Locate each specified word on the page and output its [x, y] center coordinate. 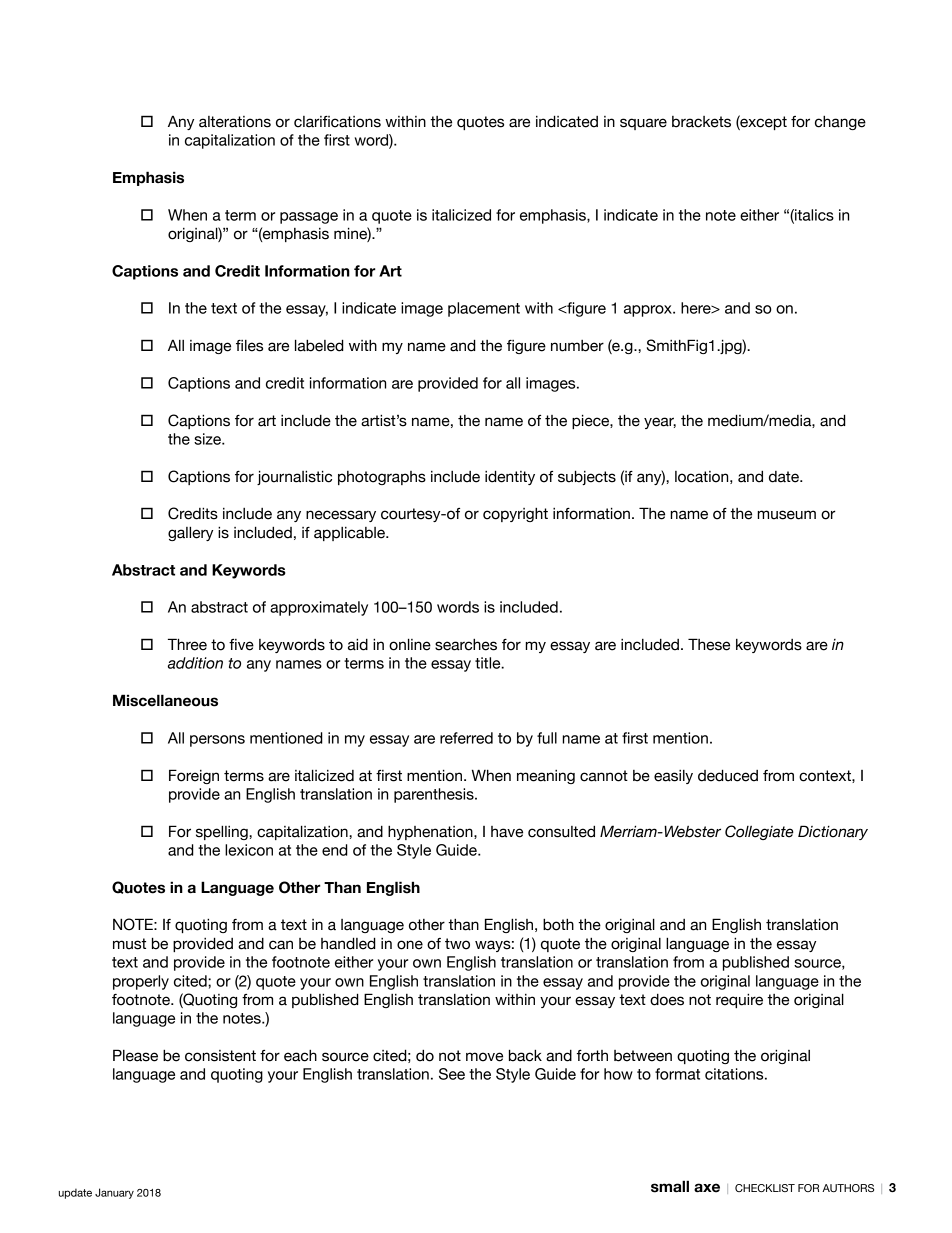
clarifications [337, 122]
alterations [235, 122]
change [840, 123]
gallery [190, 533]
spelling [223, 832]
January [114, 1193]
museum [786, 515]
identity [510, 477]
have [507, 832]
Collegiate [759, 832]
